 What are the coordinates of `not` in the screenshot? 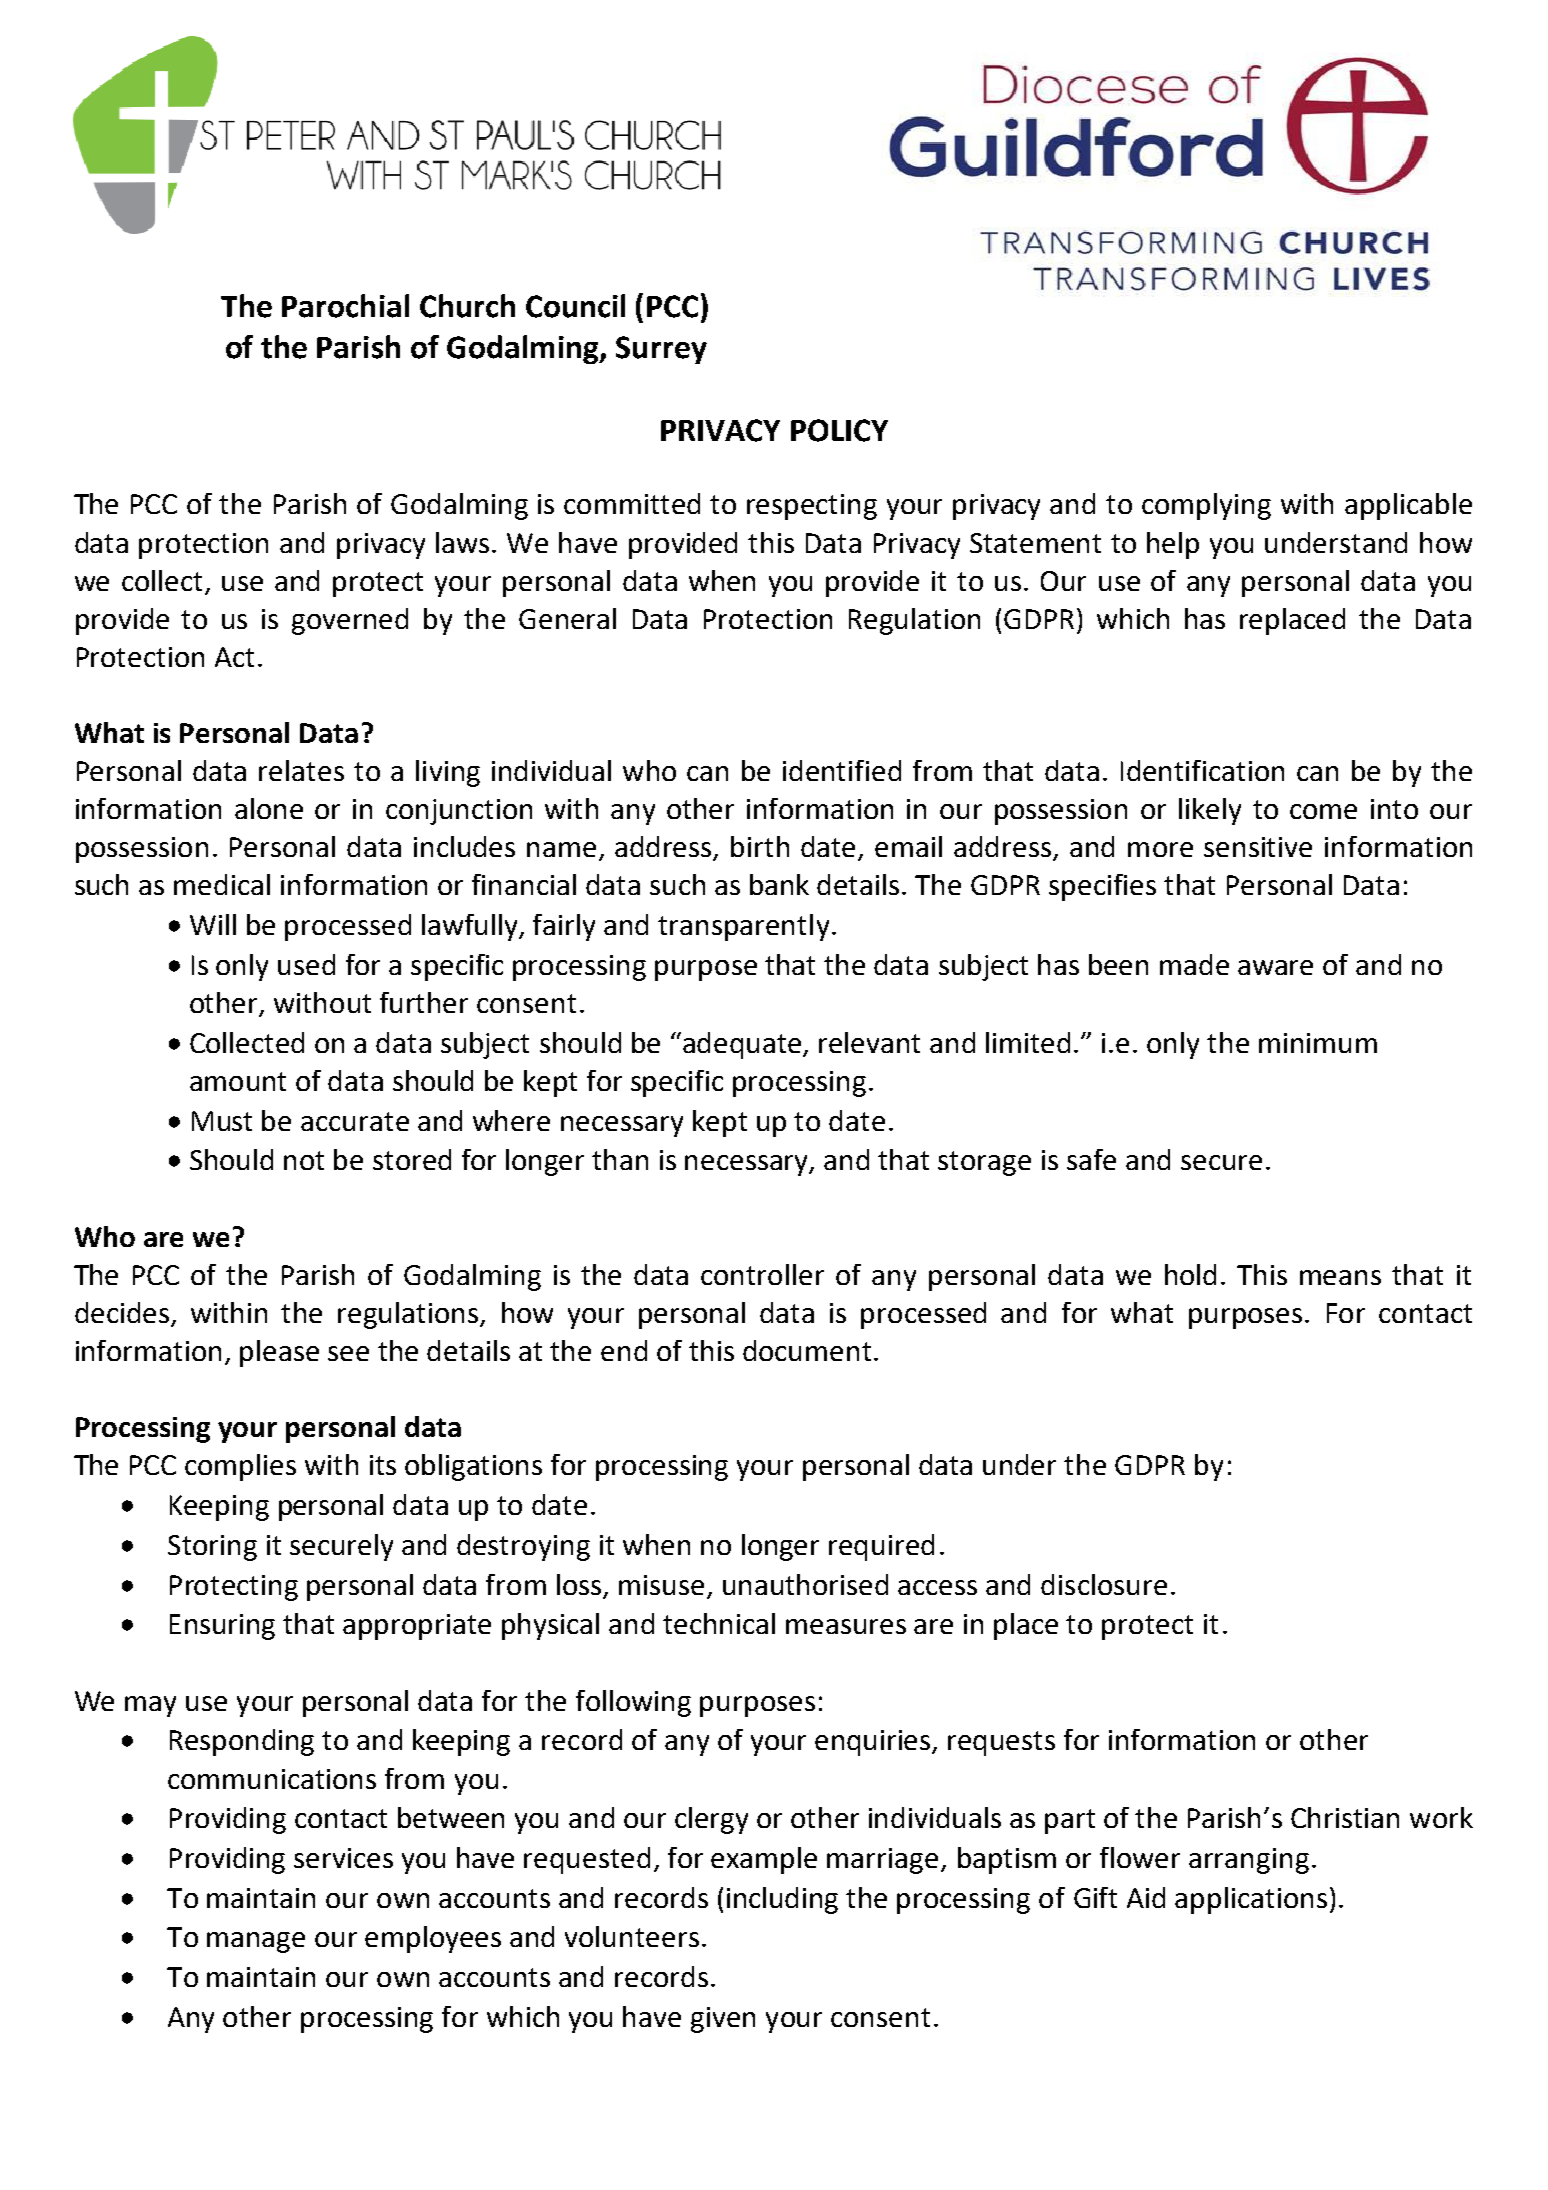 It's located at (304, 1160).
